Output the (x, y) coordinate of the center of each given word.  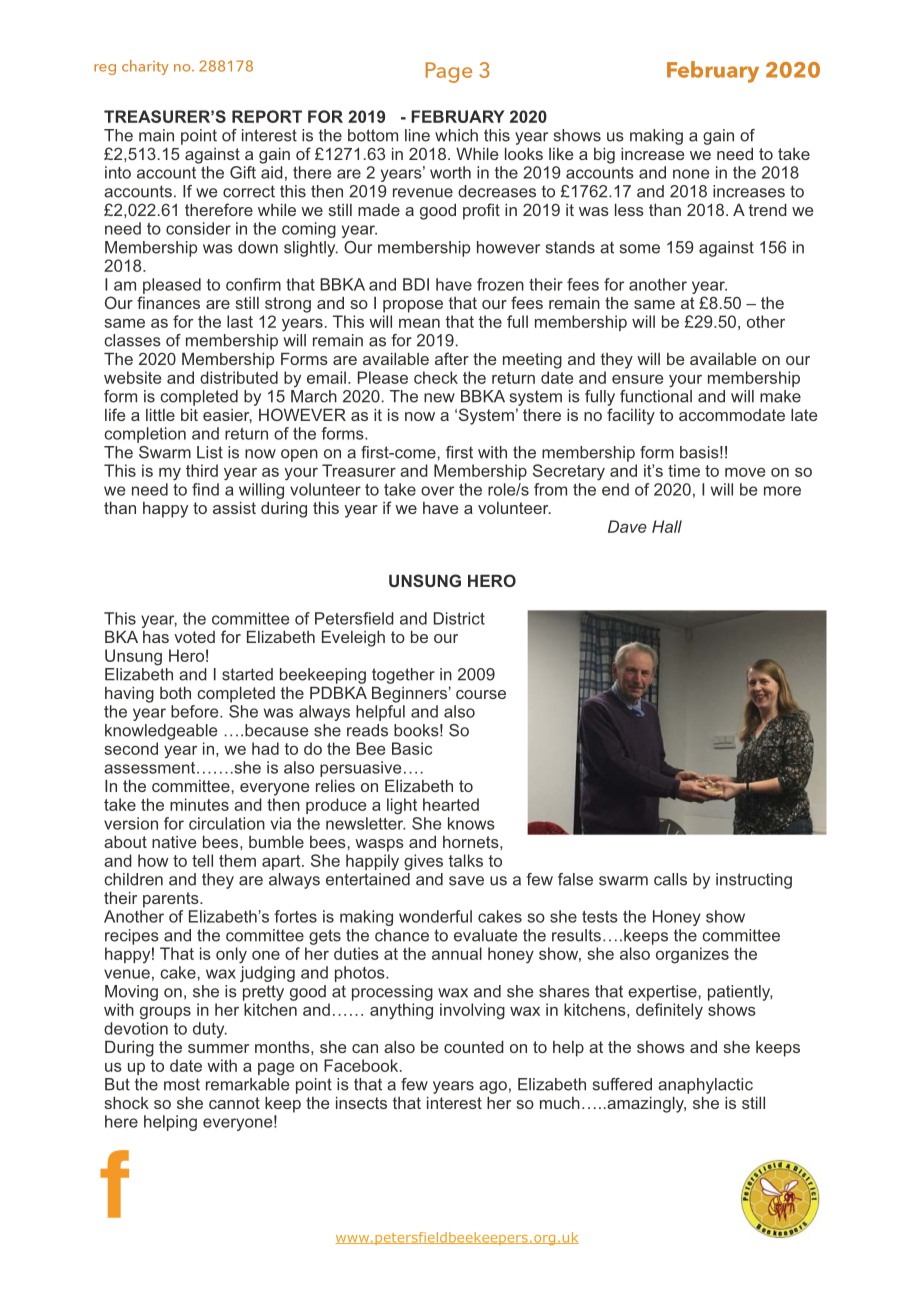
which (456, 135)
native (174, 842)
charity (145, 67)
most (182, 1084)
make (780, 396)
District (459, 618)
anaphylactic (705, 1086)
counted (474, 1046)
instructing (754, 881)
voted (194, 637)
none (691, 174)
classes (132, 340)
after (452, 358)
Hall (667, 526)
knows (471, 823)
